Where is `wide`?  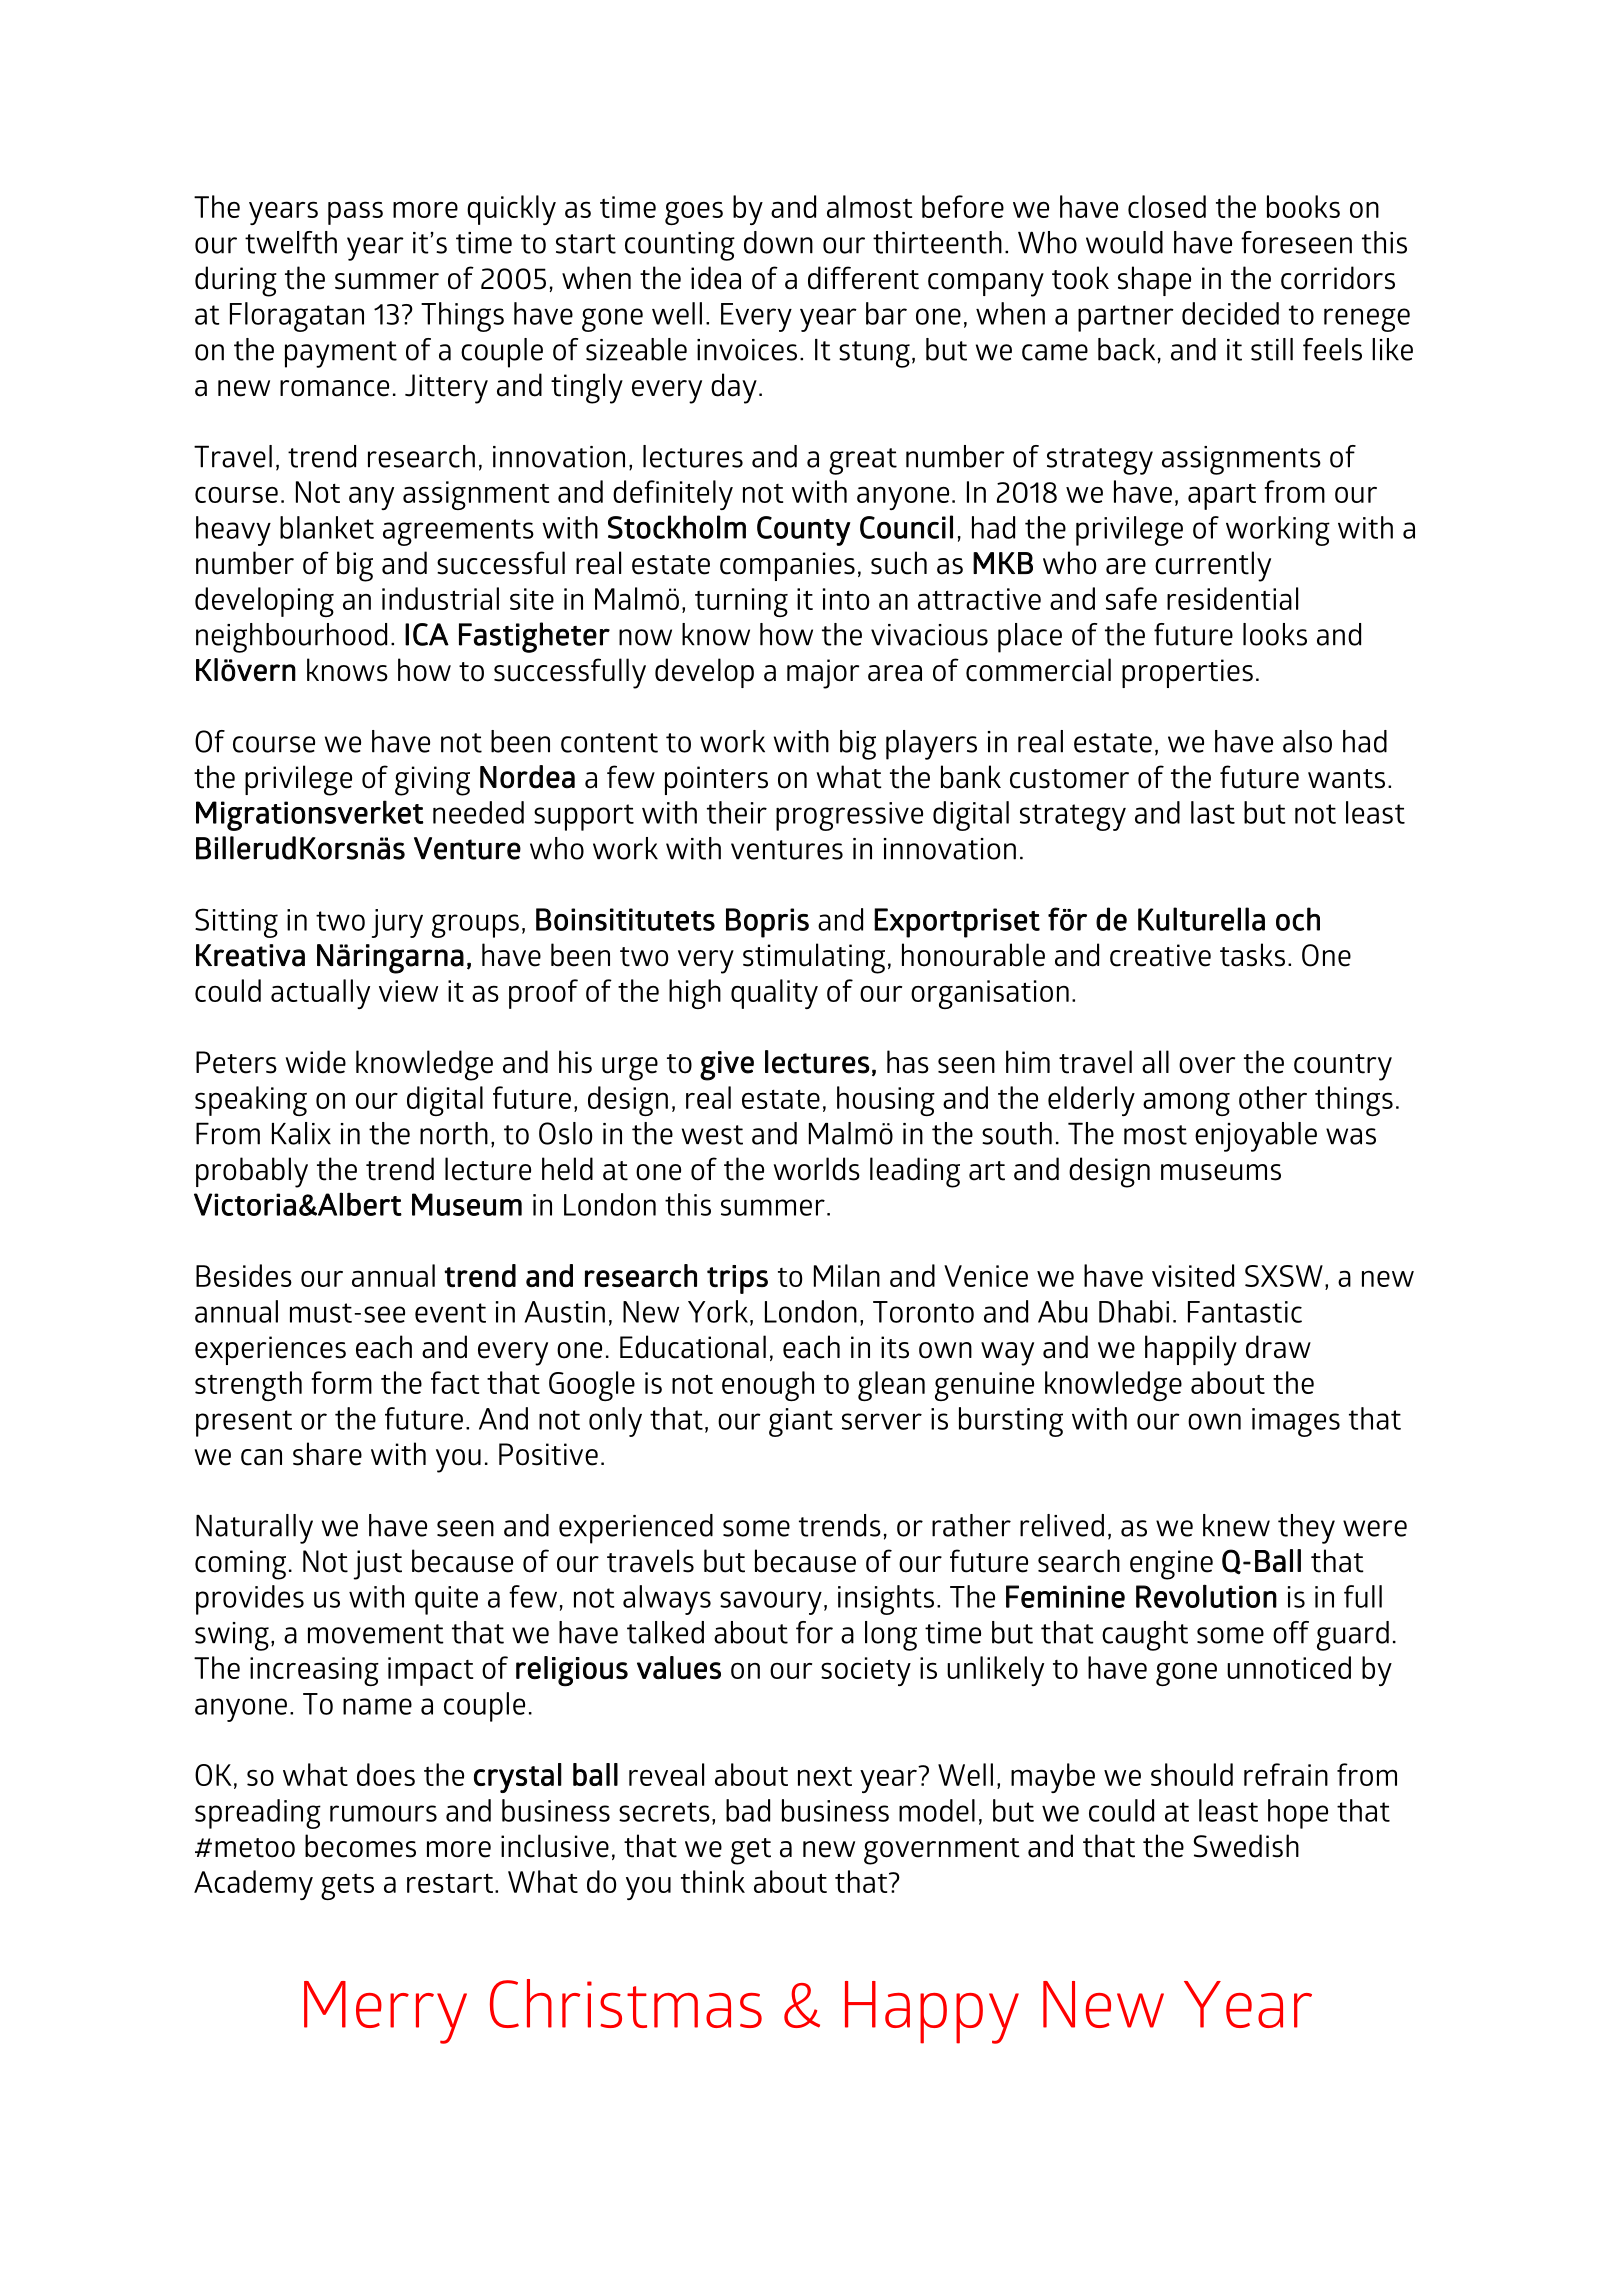 wide is located at coordinates (316, 1062).
